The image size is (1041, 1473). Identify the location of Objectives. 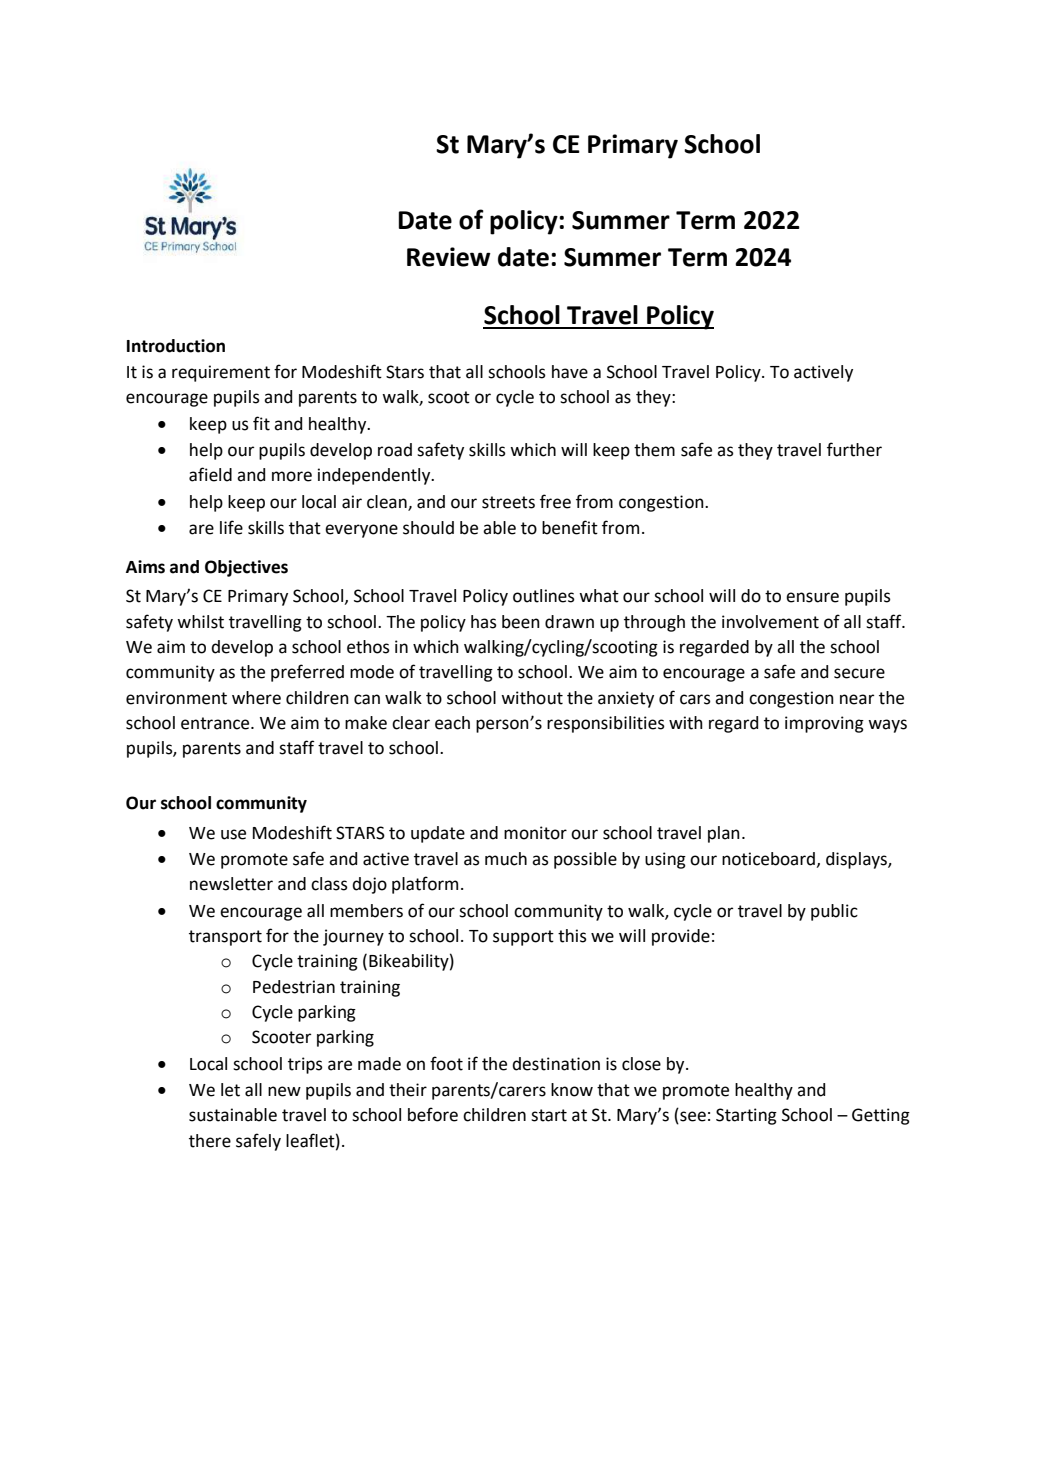
(246, 568).
